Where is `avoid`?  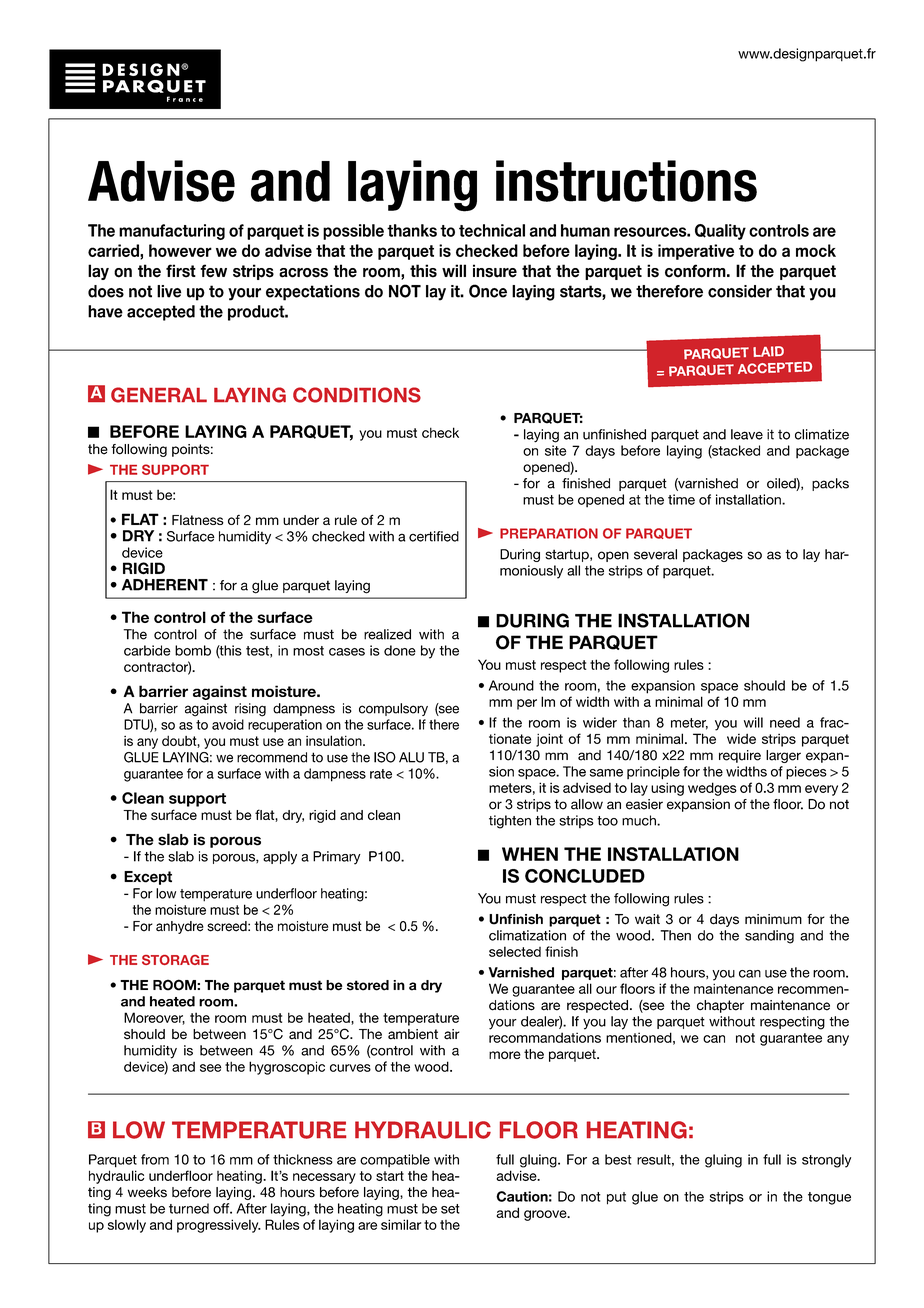
avoid is located at coordinates (228, 724).
